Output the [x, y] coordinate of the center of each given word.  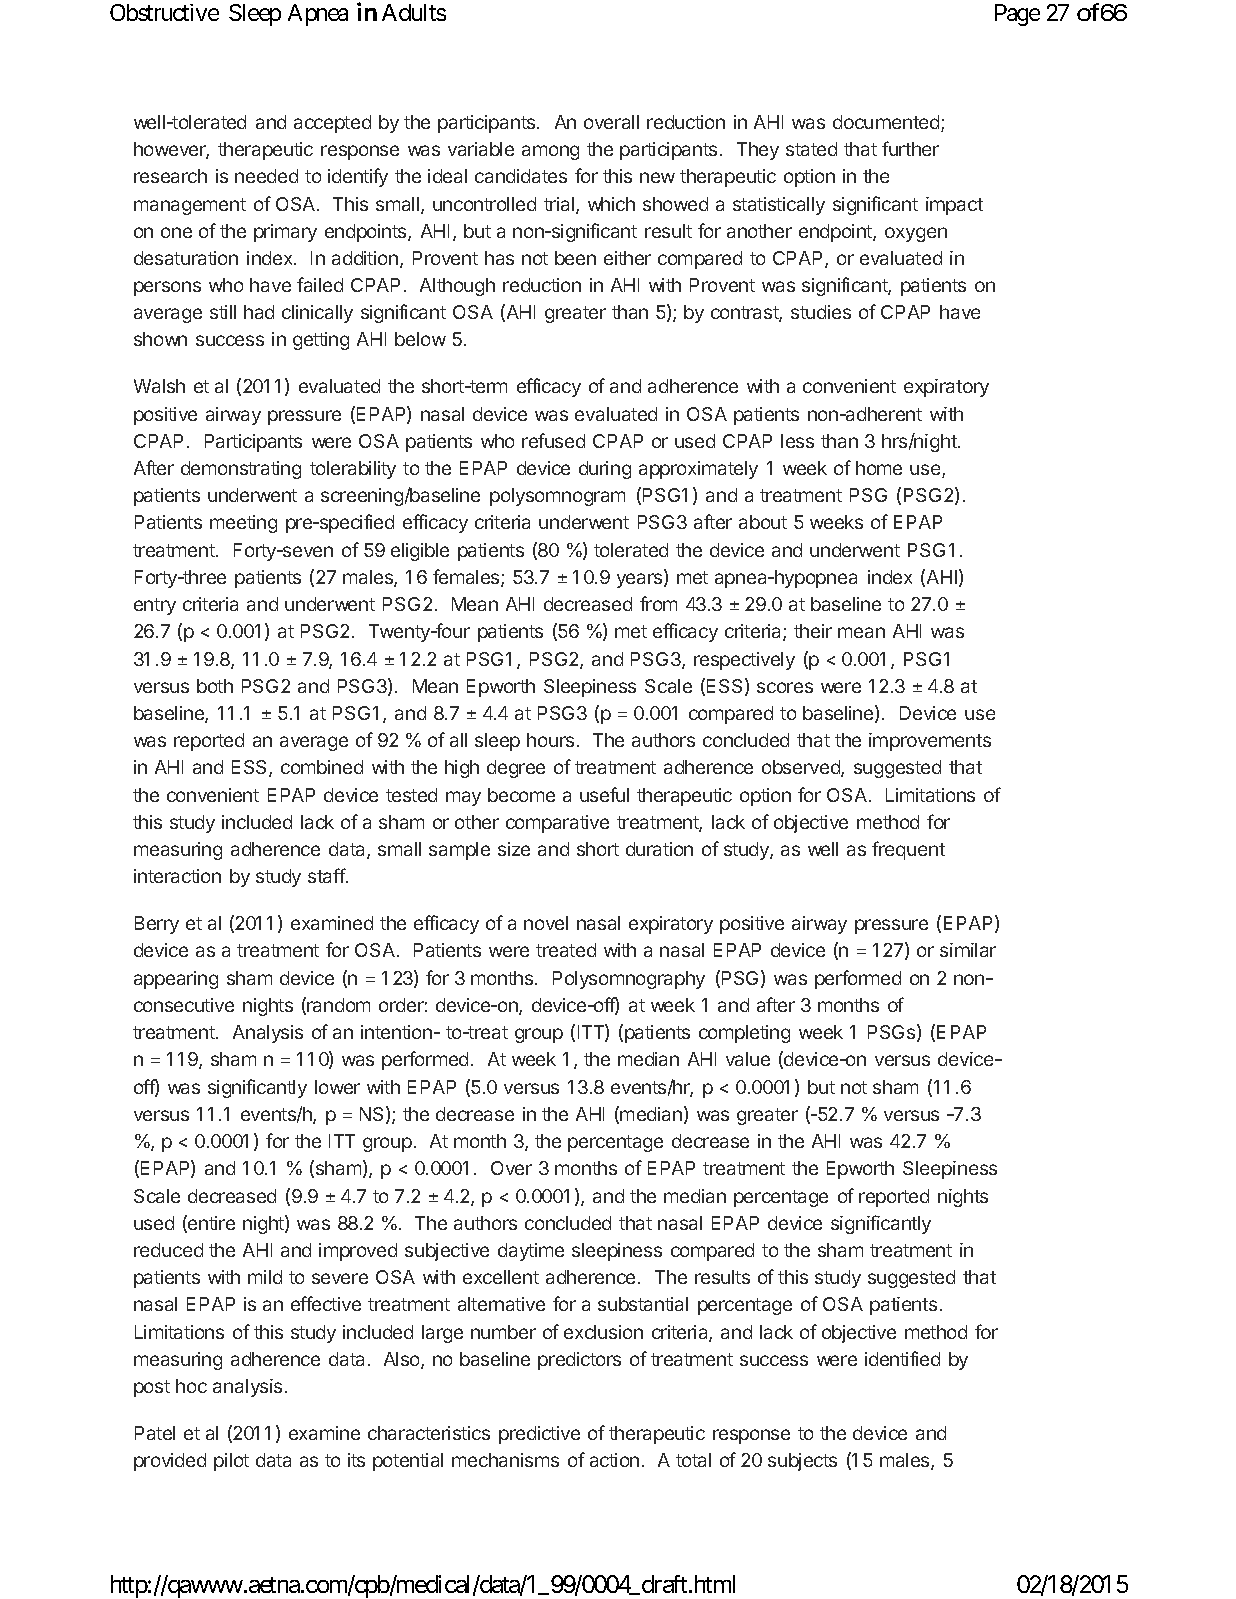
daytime [531, 1252]
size [514, 849]
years [641, 580]
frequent [908, 850]
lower [337, 1087]
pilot [231, 1462]
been [575, 258]
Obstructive [164, 12]
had [259, 312]
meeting [243, 524]
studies [821, 312]
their [813, 631]
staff [327, 875]
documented [887, 123]
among [550, 152]
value [748, 1059]
